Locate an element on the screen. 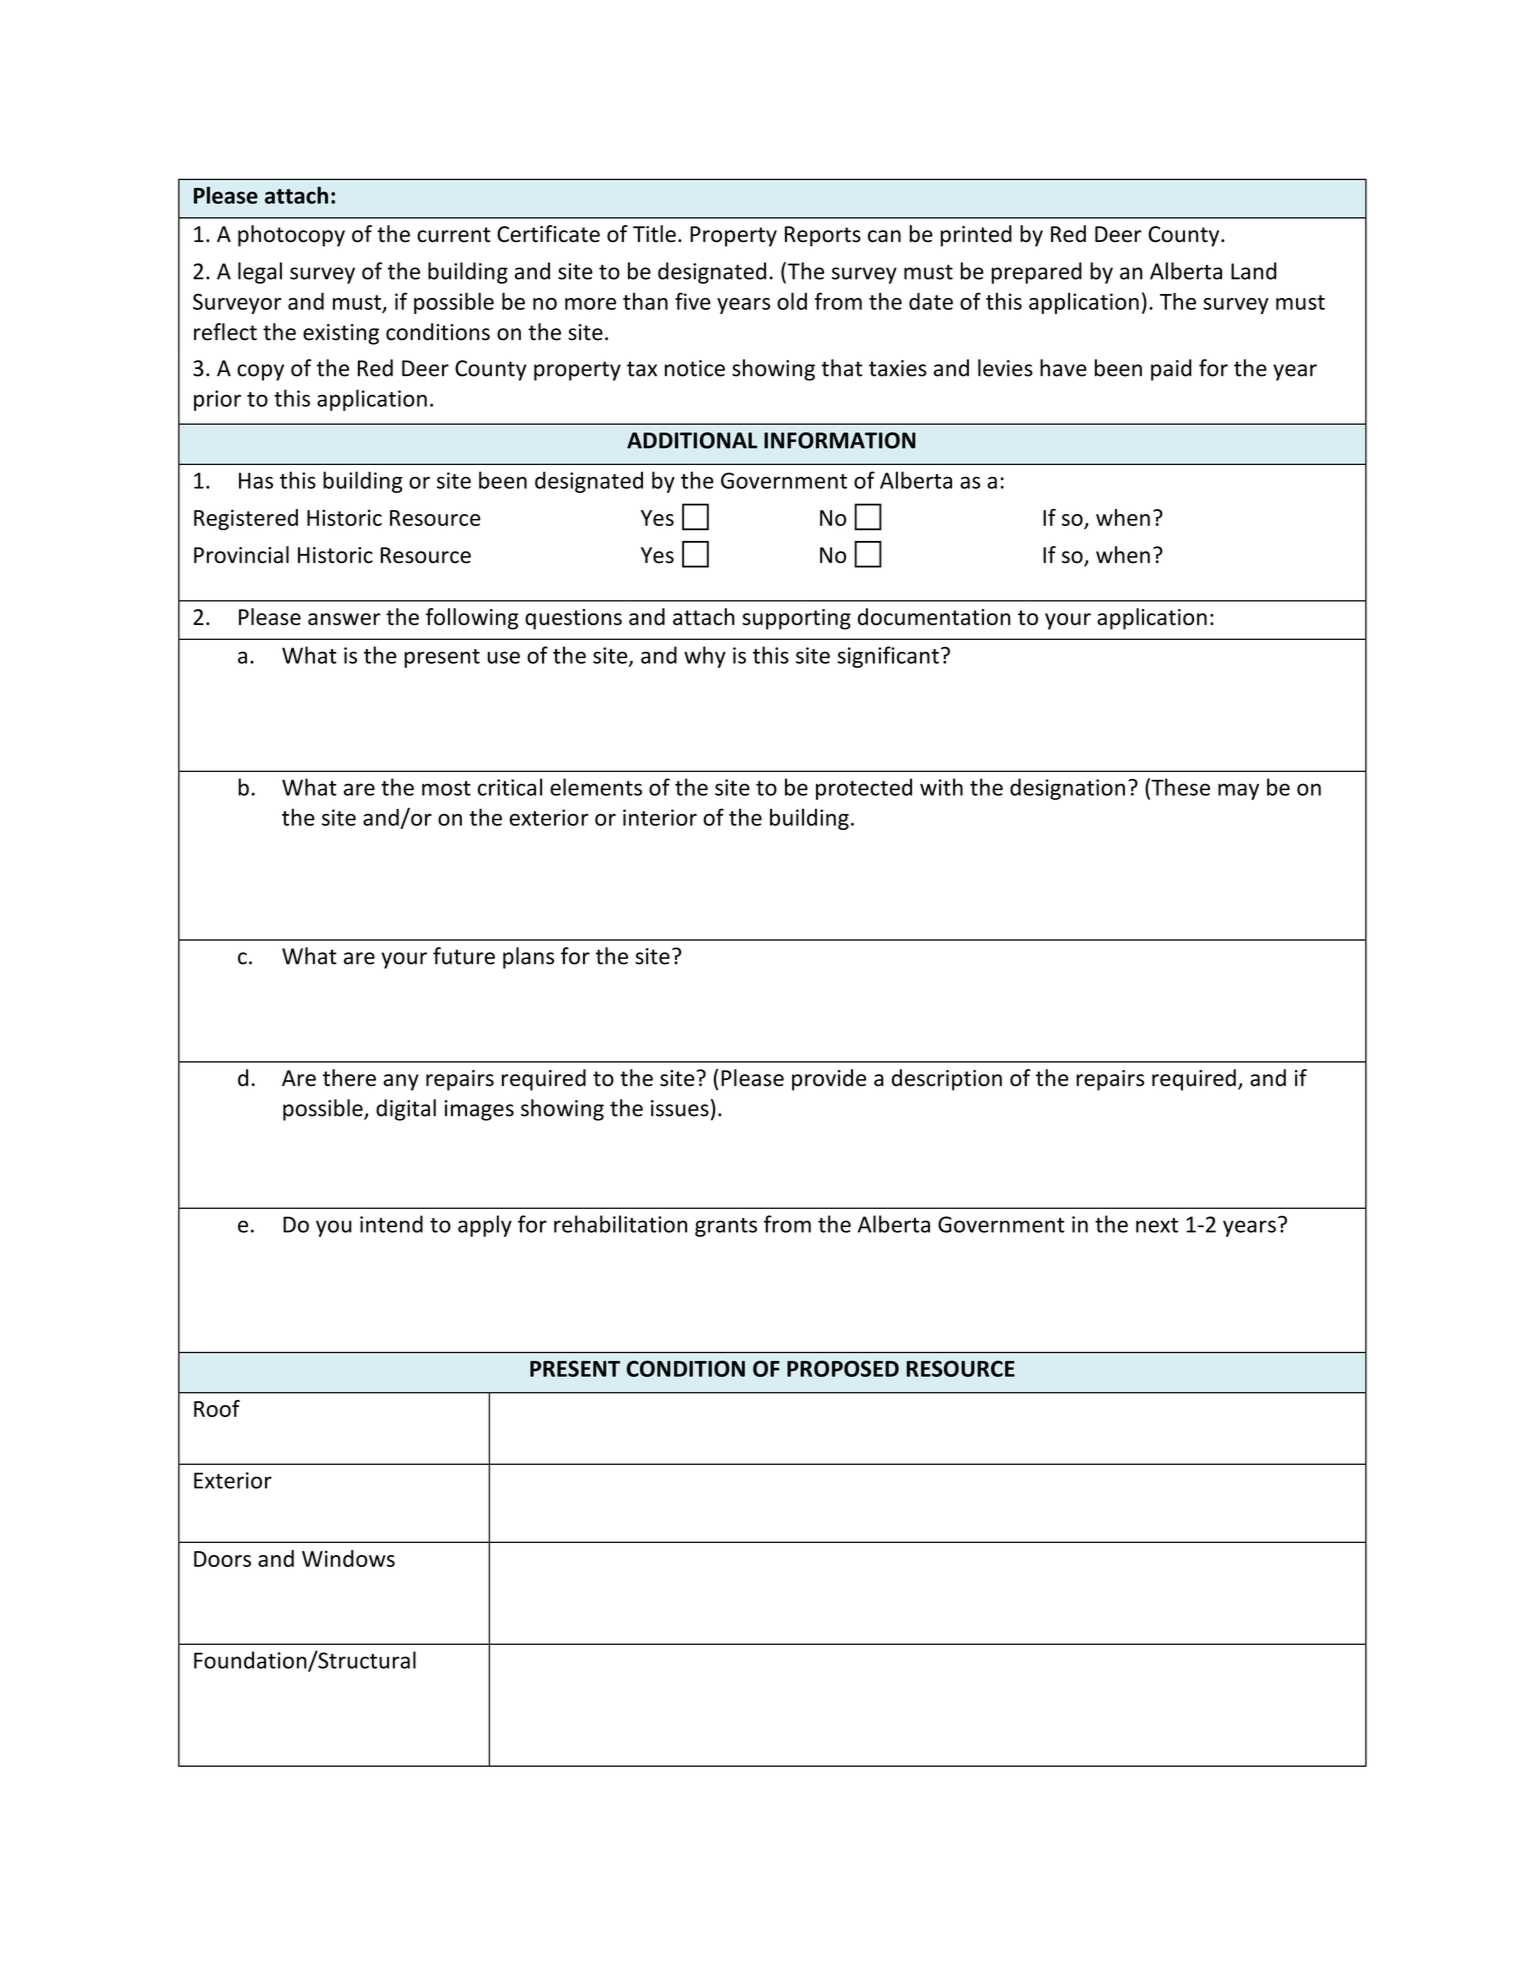 The width and height of the screenshot is (1520, 1967). prepared is located at coordinates (1037, 273).
